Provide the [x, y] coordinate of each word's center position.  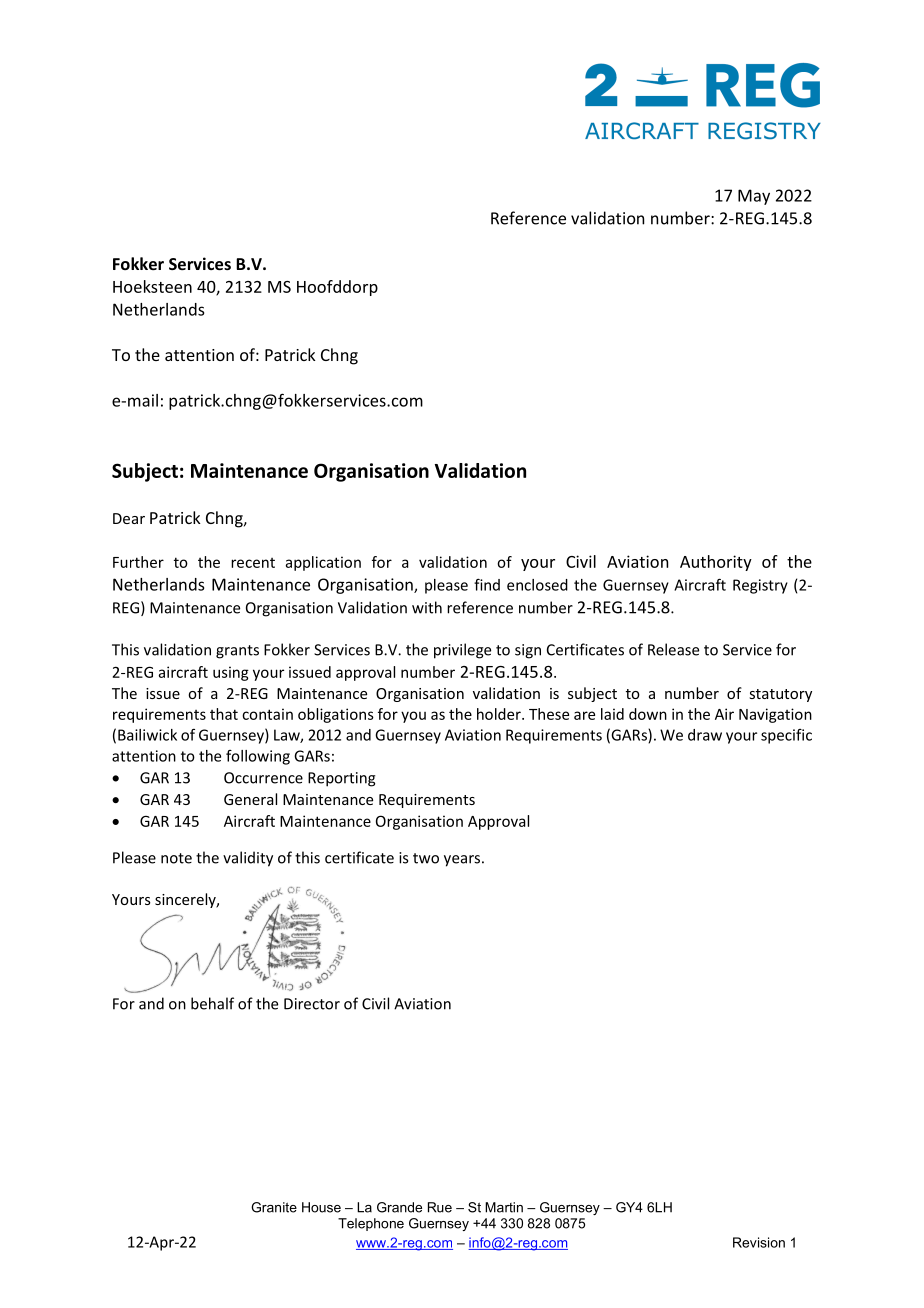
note [176, 858]
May [754, 197]
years [462, 861]
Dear [129, 518]
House [321, 1207]
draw [705, 735]
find [487, 584]
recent [253, 563]
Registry [760, 586]
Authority [716, 563]
